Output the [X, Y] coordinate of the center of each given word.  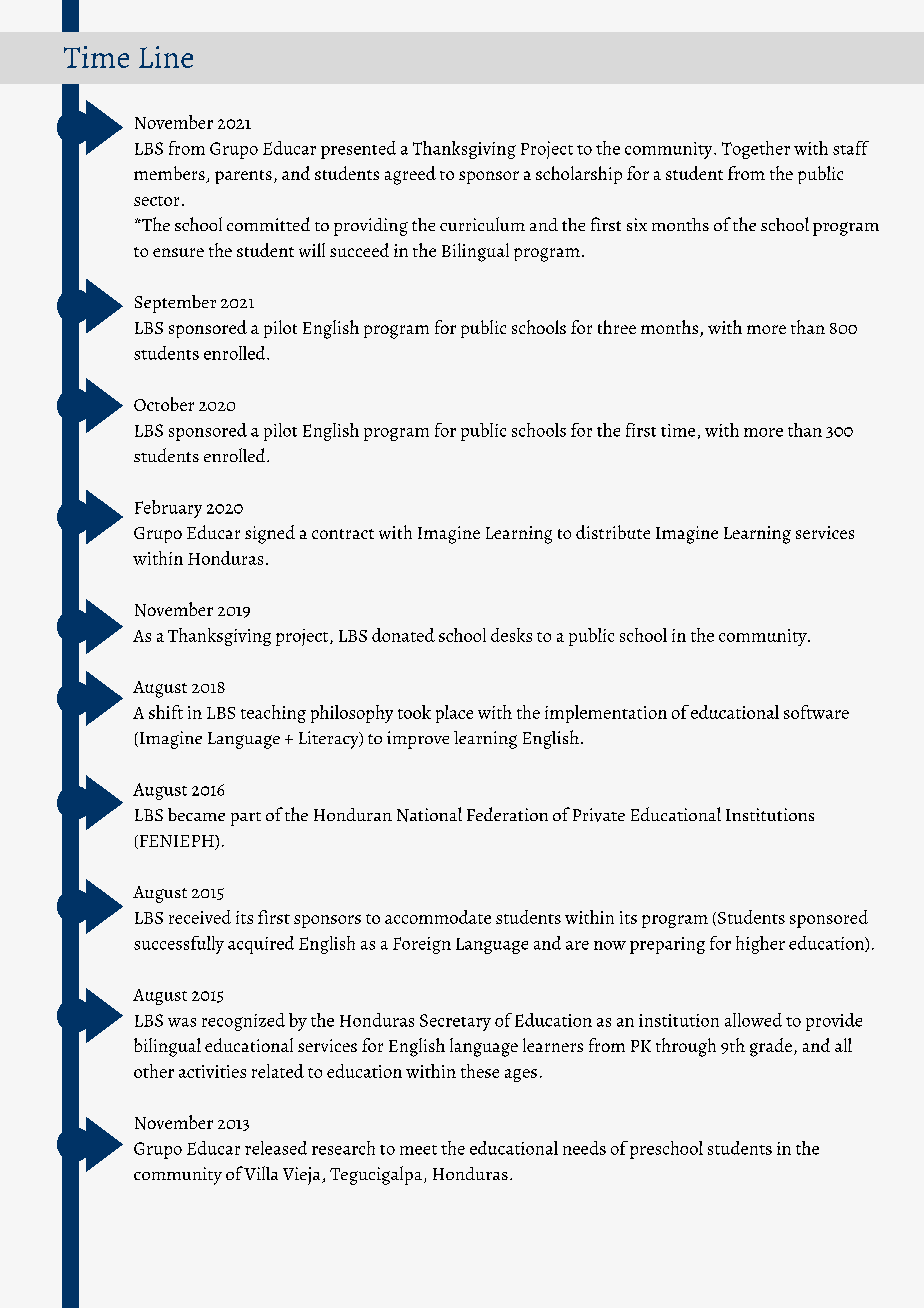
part [246, 819]
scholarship [579, 175]
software [816, 712]
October [164, 404]
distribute [613, 532]
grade [771, 1047]
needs [584, 1148]
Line [166, 57]
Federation [507, 814]
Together [756, 150]
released [276, 1148]
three [617, 327]
